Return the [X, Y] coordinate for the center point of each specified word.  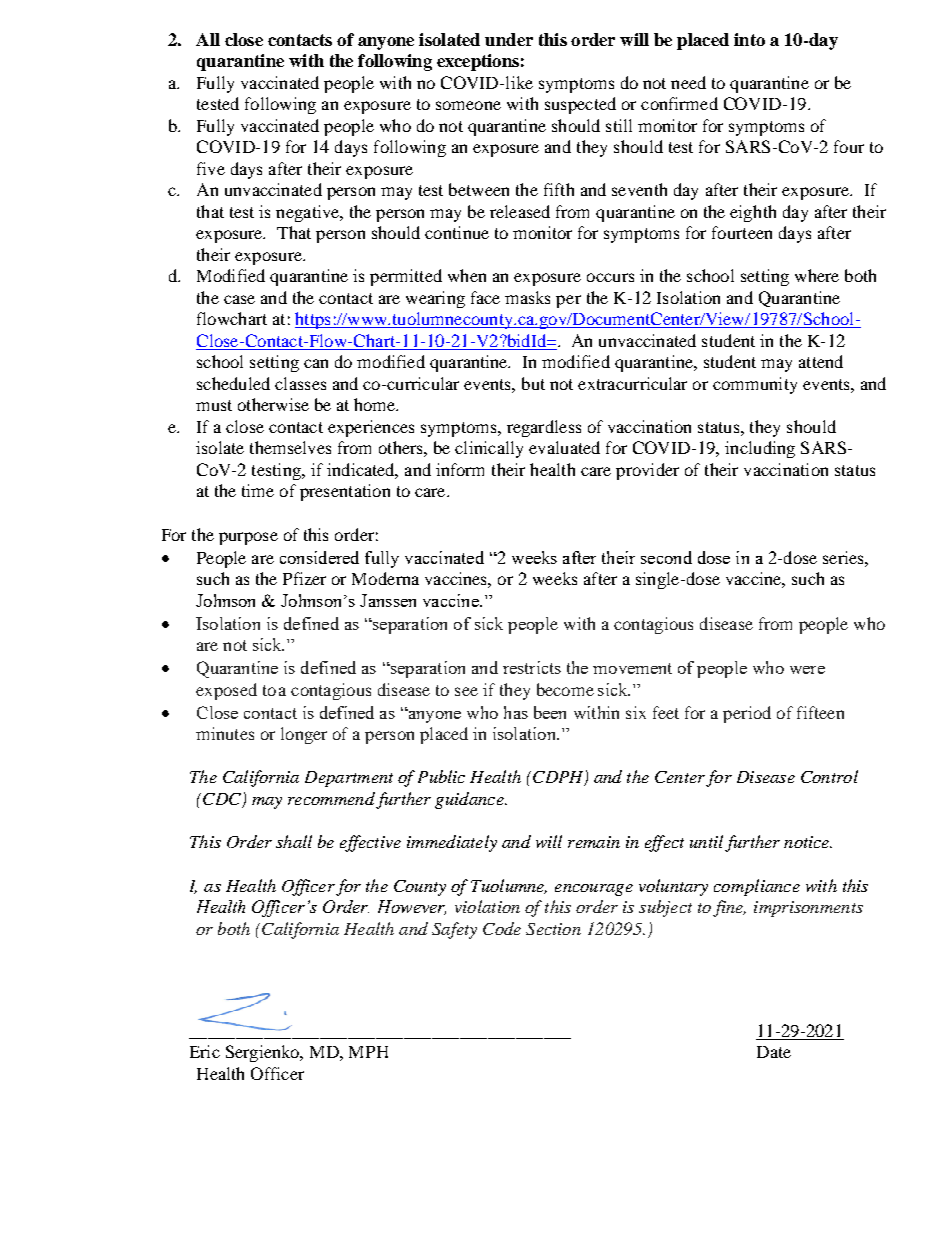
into [749, 39]
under [509, 39]
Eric [205, 1051]
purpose [248, 538]
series [844, 557]
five [211, 168]
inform [460, 469]
